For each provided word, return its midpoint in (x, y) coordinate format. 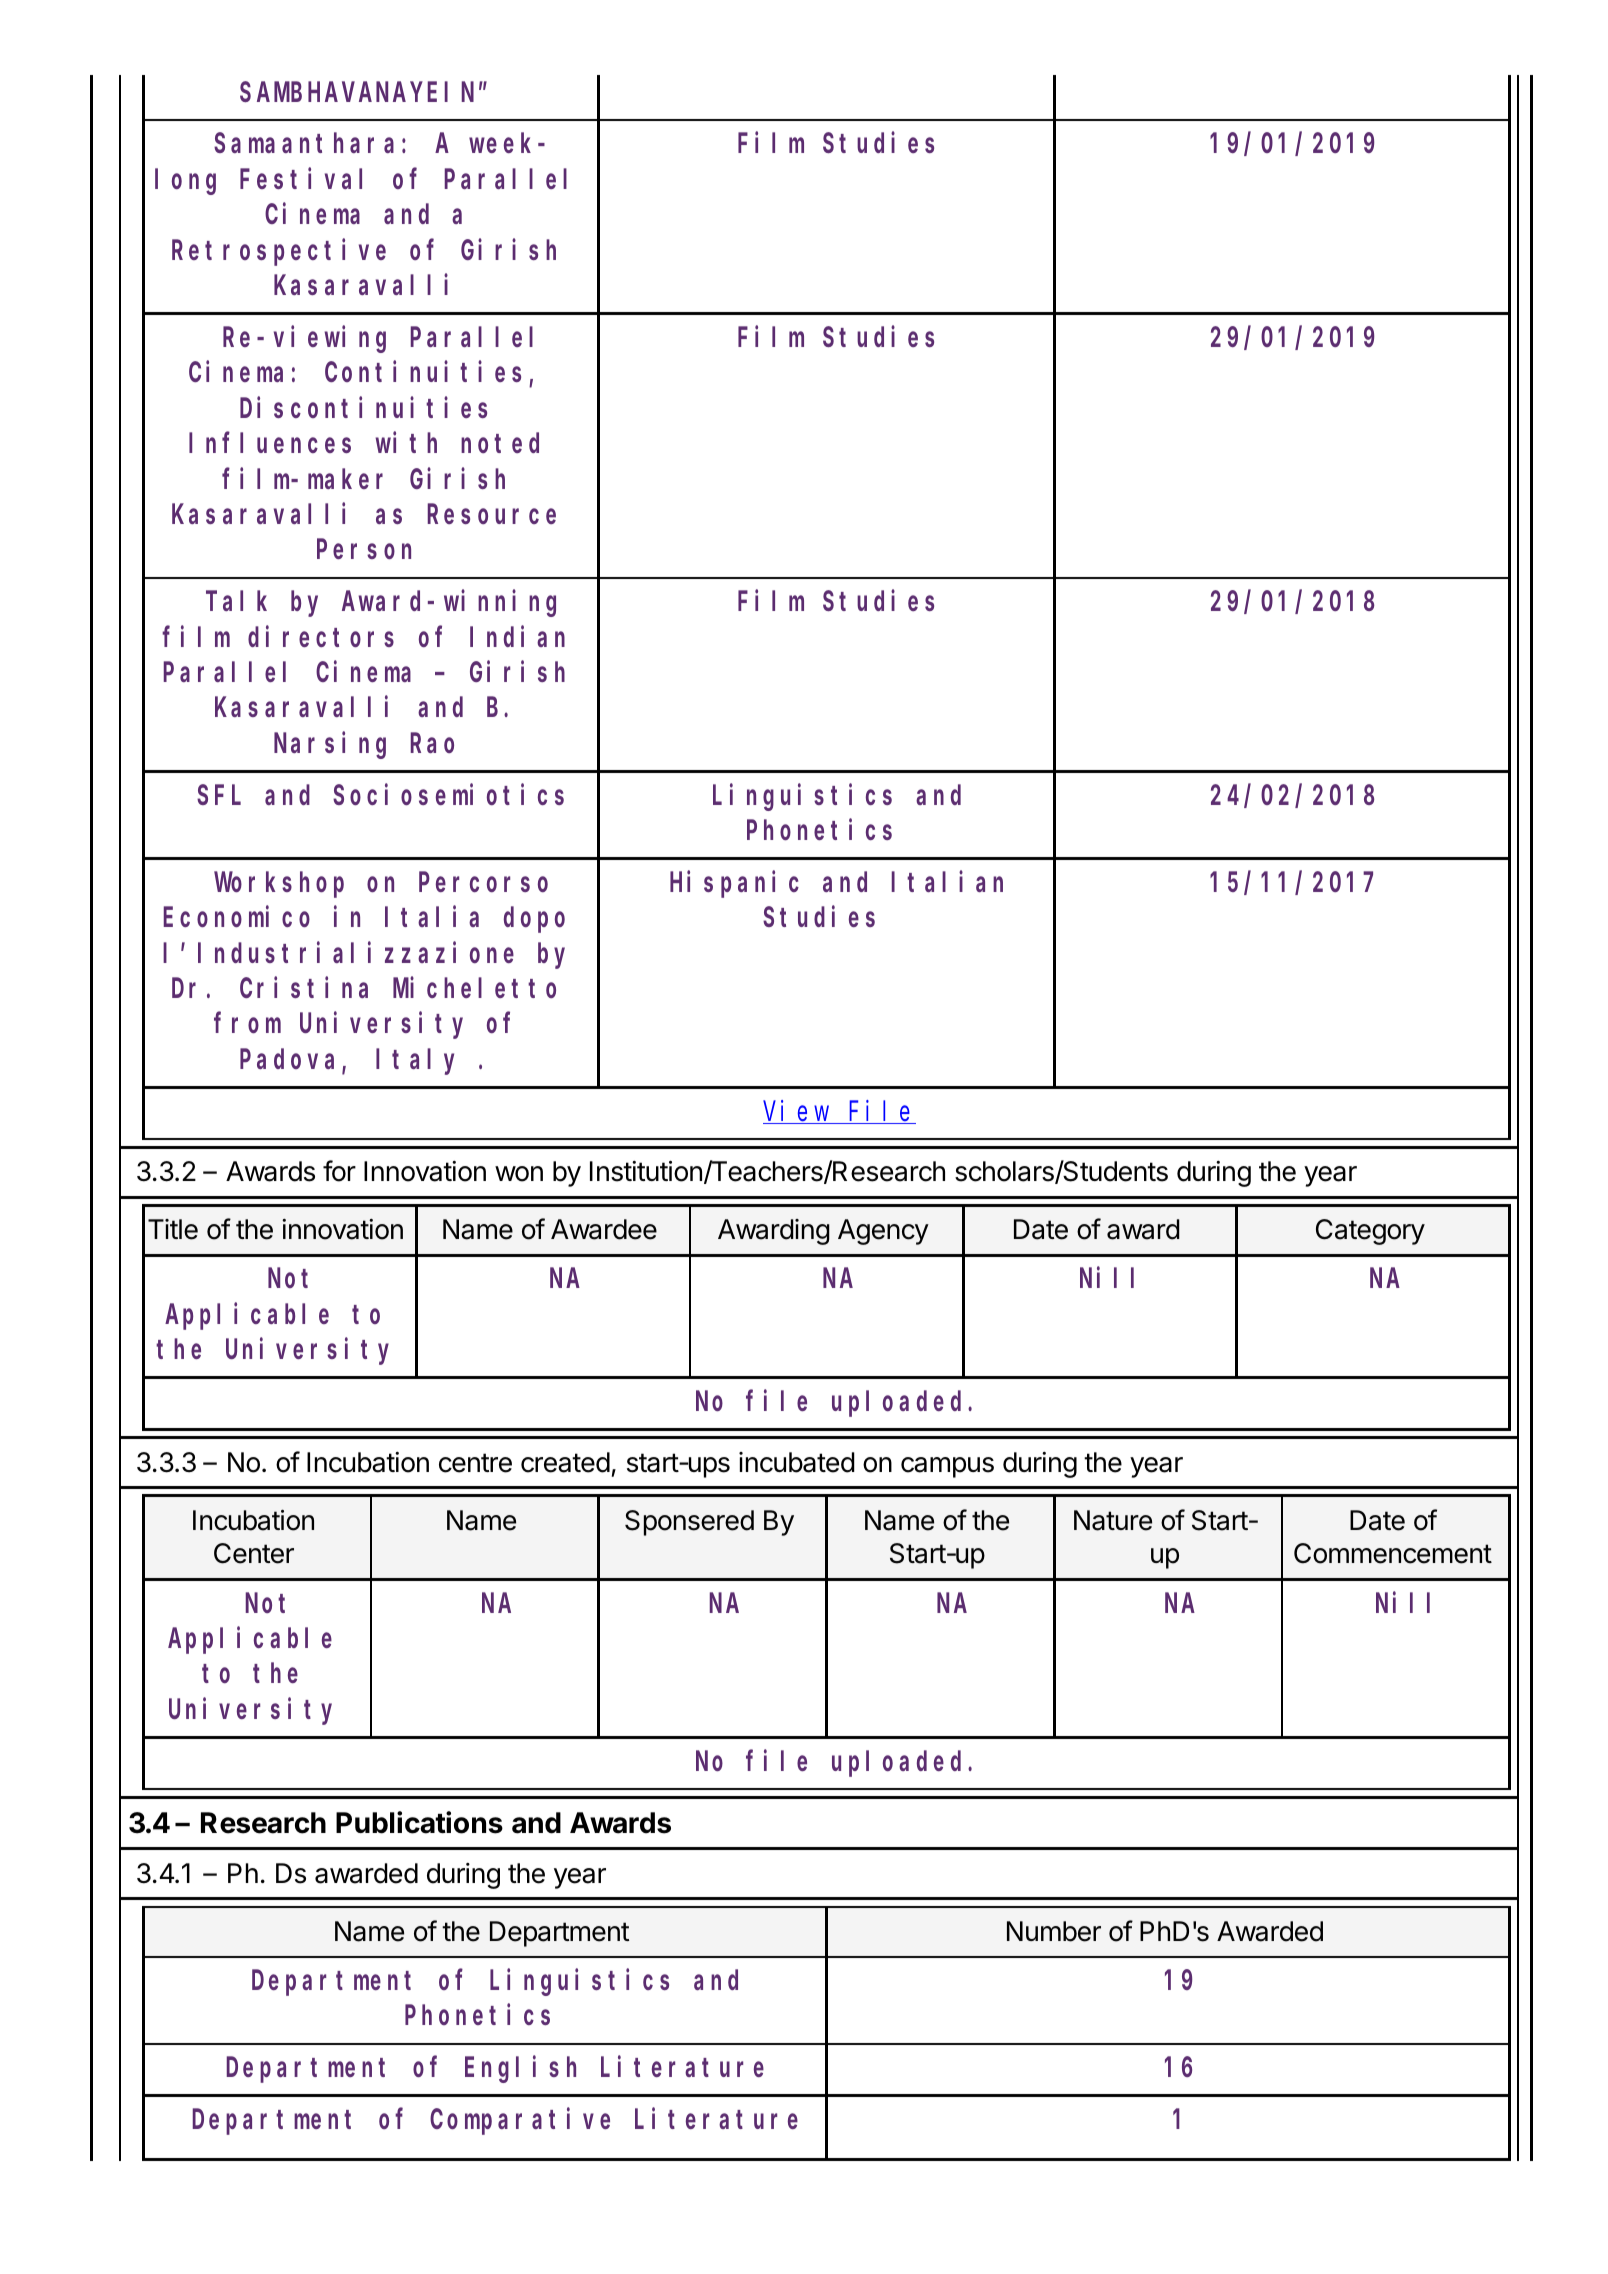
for (339, 1171)
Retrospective (279, 252)
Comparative (520, 2121)
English (520, 2069)
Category (1370, 1232)
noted (500, 443)
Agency (883, 1232)
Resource (492, 515)
